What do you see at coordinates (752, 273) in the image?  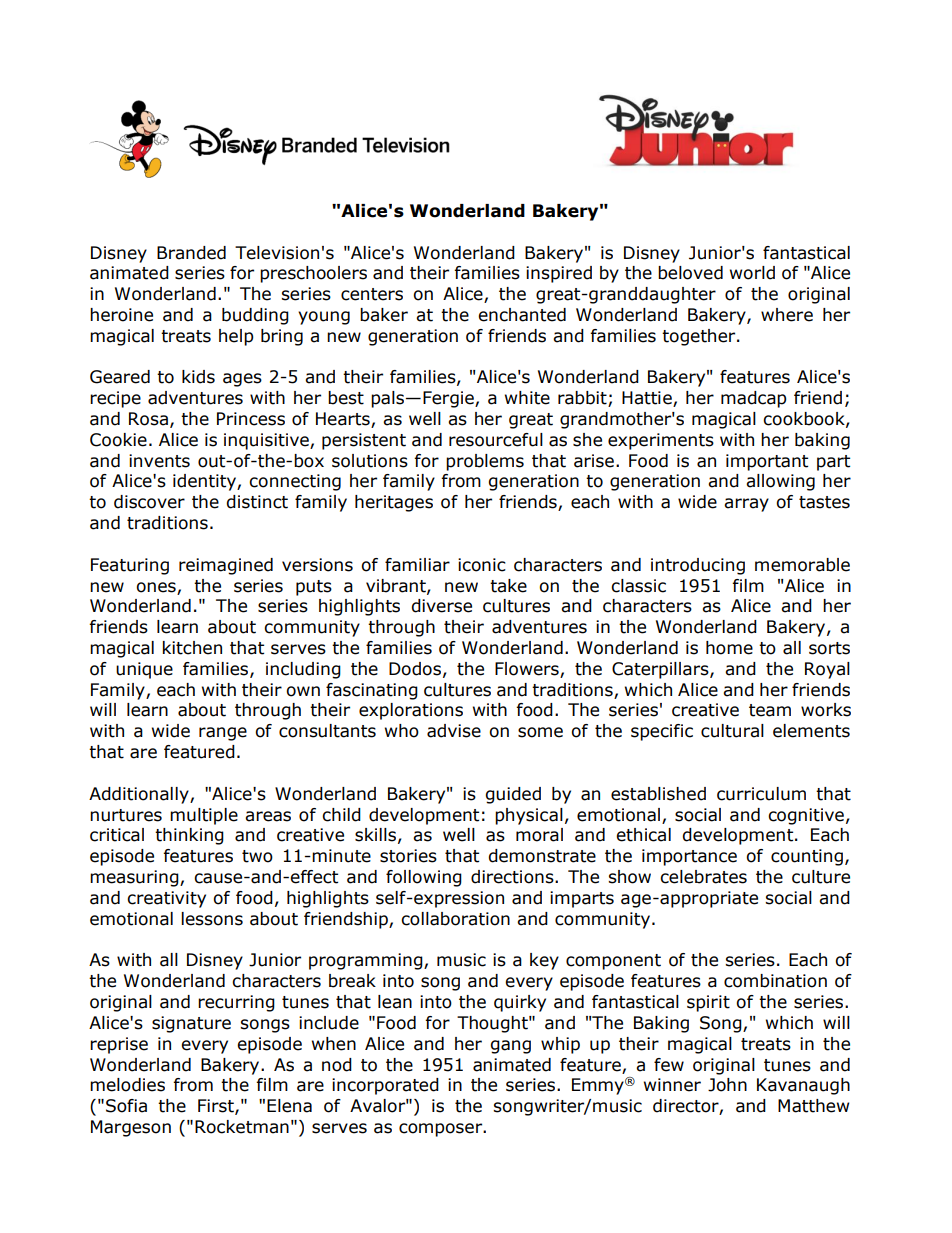 I see `world` at bounding box center [752, 273].
